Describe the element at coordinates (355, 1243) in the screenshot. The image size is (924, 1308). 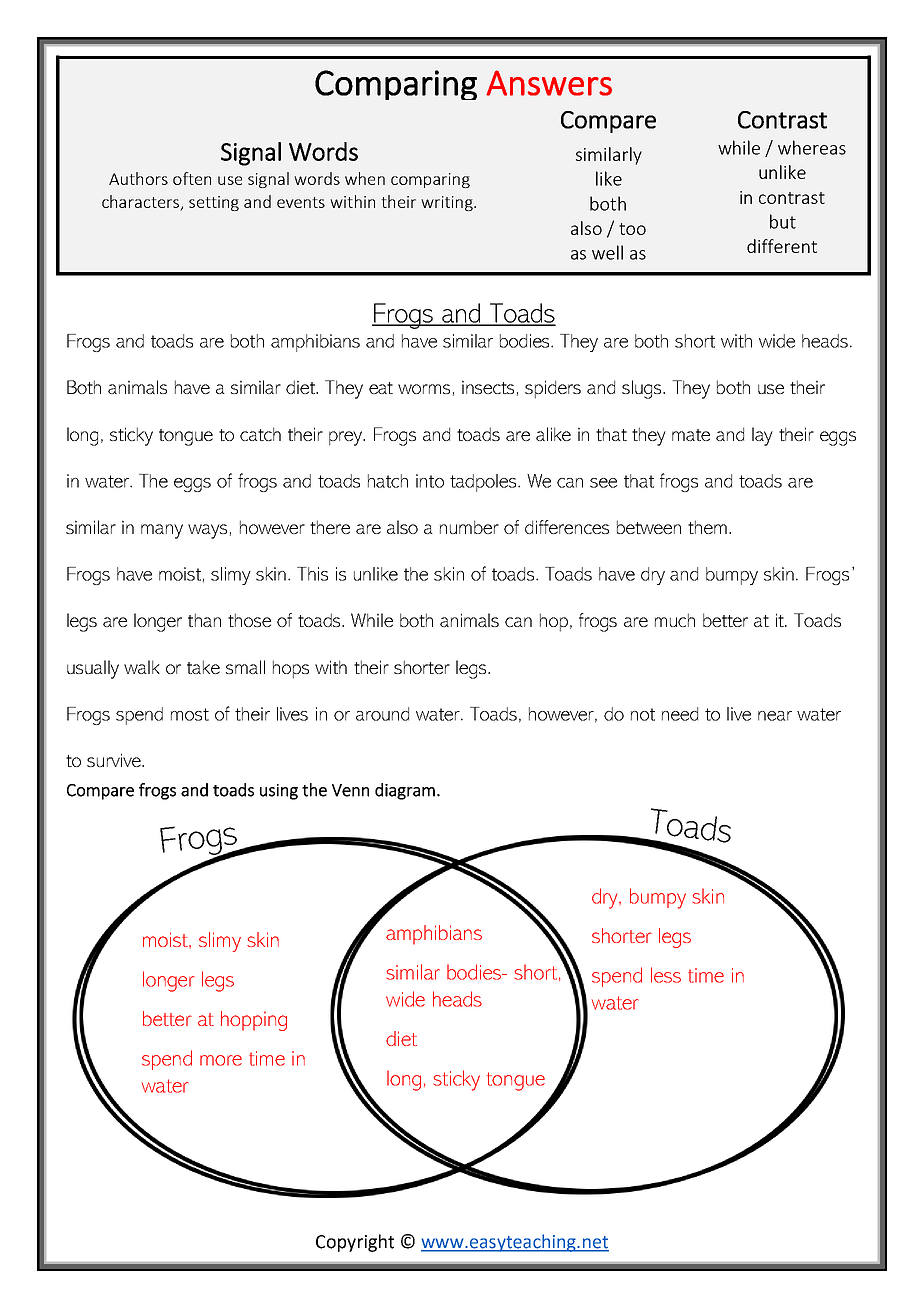
I see `Copyright` at that location.
